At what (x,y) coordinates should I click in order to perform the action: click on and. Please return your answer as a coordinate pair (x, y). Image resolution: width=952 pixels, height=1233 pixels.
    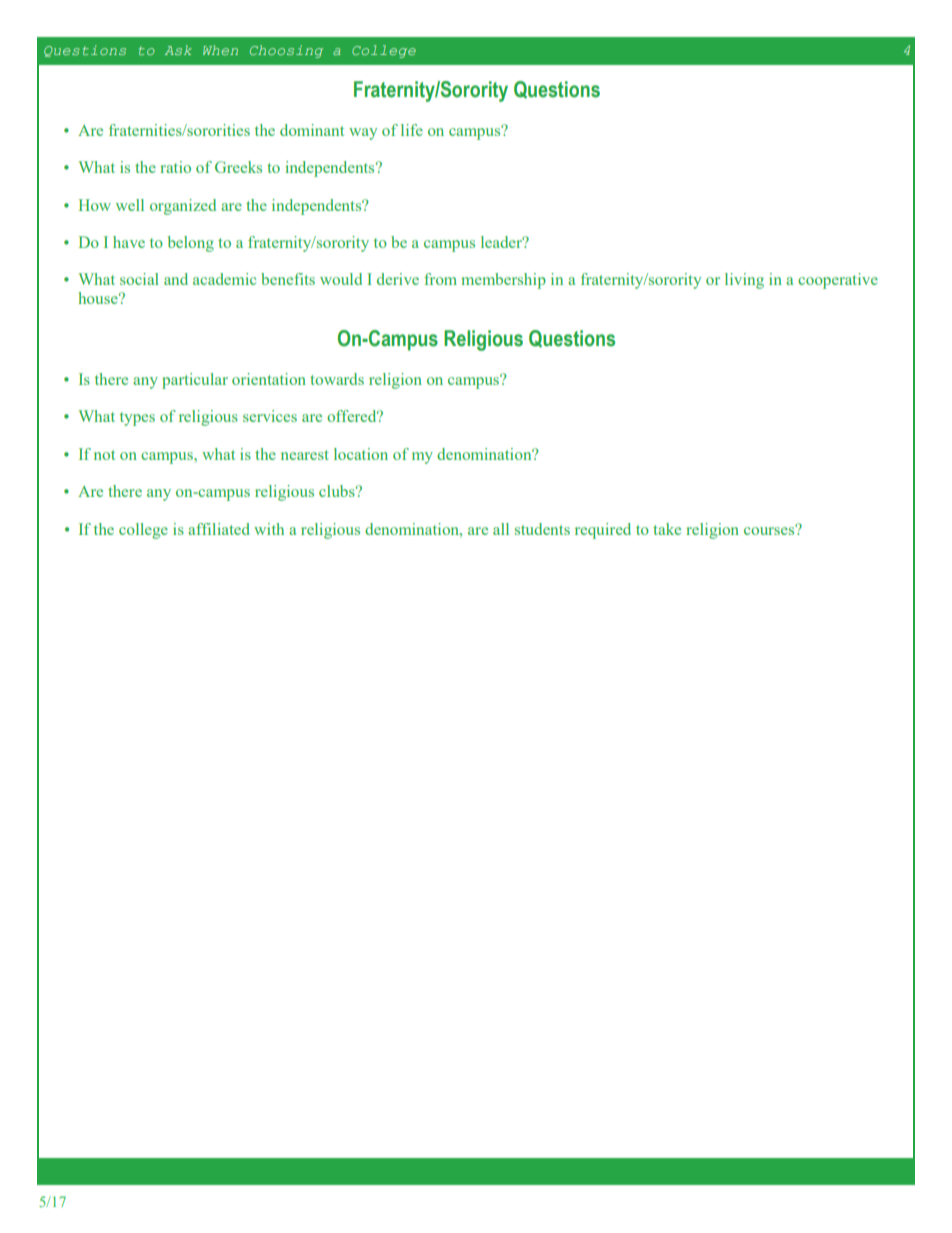
    Looking at the image, I should click on (176, 279).
